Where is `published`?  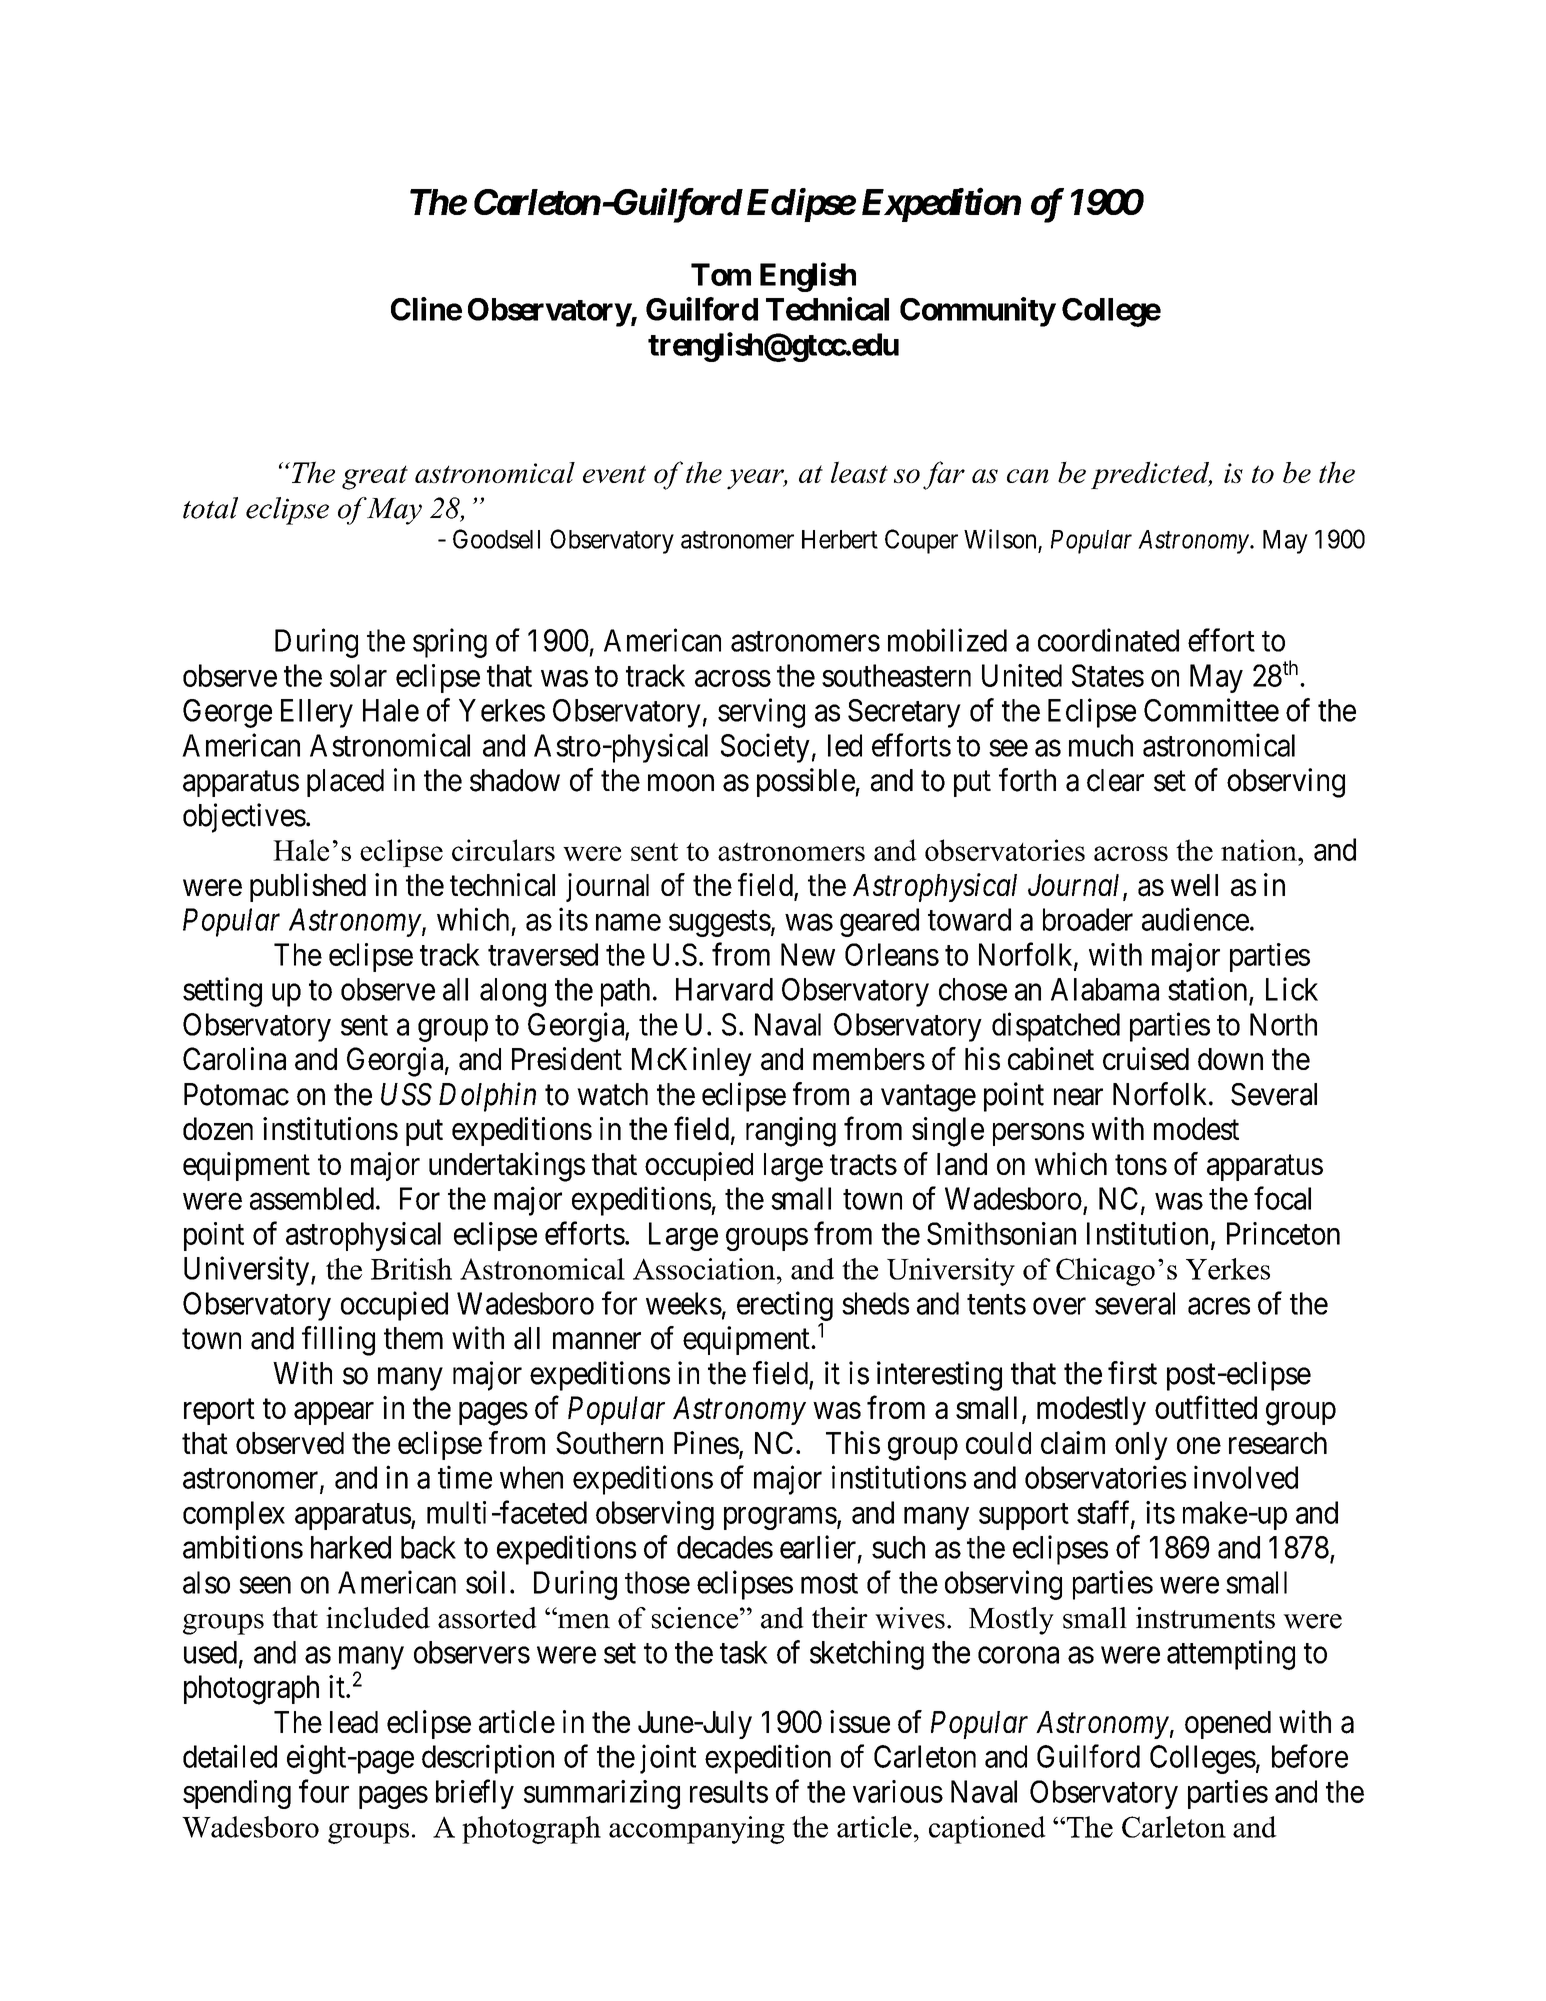 published is located at coordinates (308, 887).
